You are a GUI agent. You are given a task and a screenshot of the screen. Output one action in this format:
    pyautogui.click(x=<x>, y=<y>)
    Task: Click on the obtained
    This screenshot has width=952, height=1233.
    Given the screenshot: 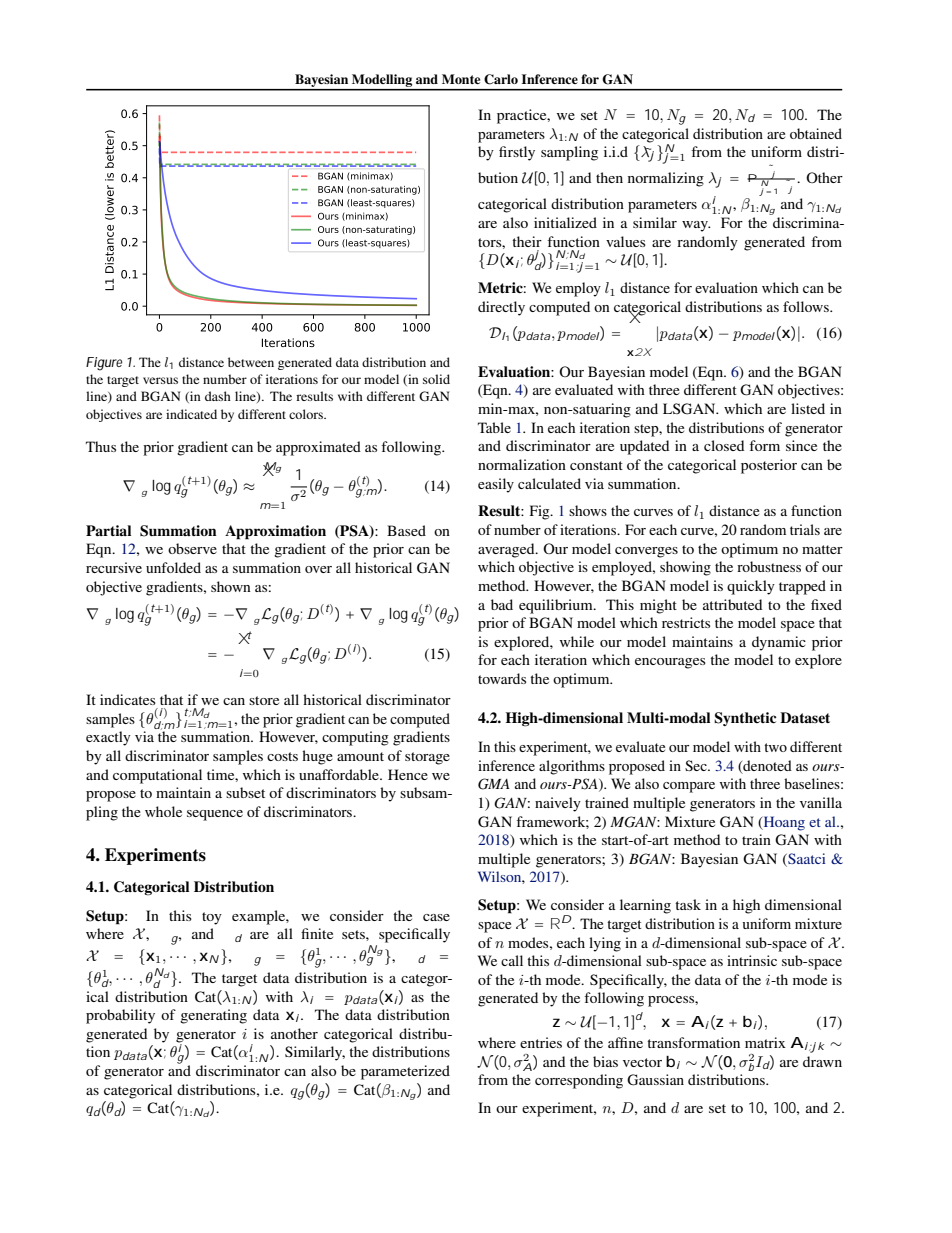 What is the action you would take?
    pyautogui.click(x=816, y=133)
